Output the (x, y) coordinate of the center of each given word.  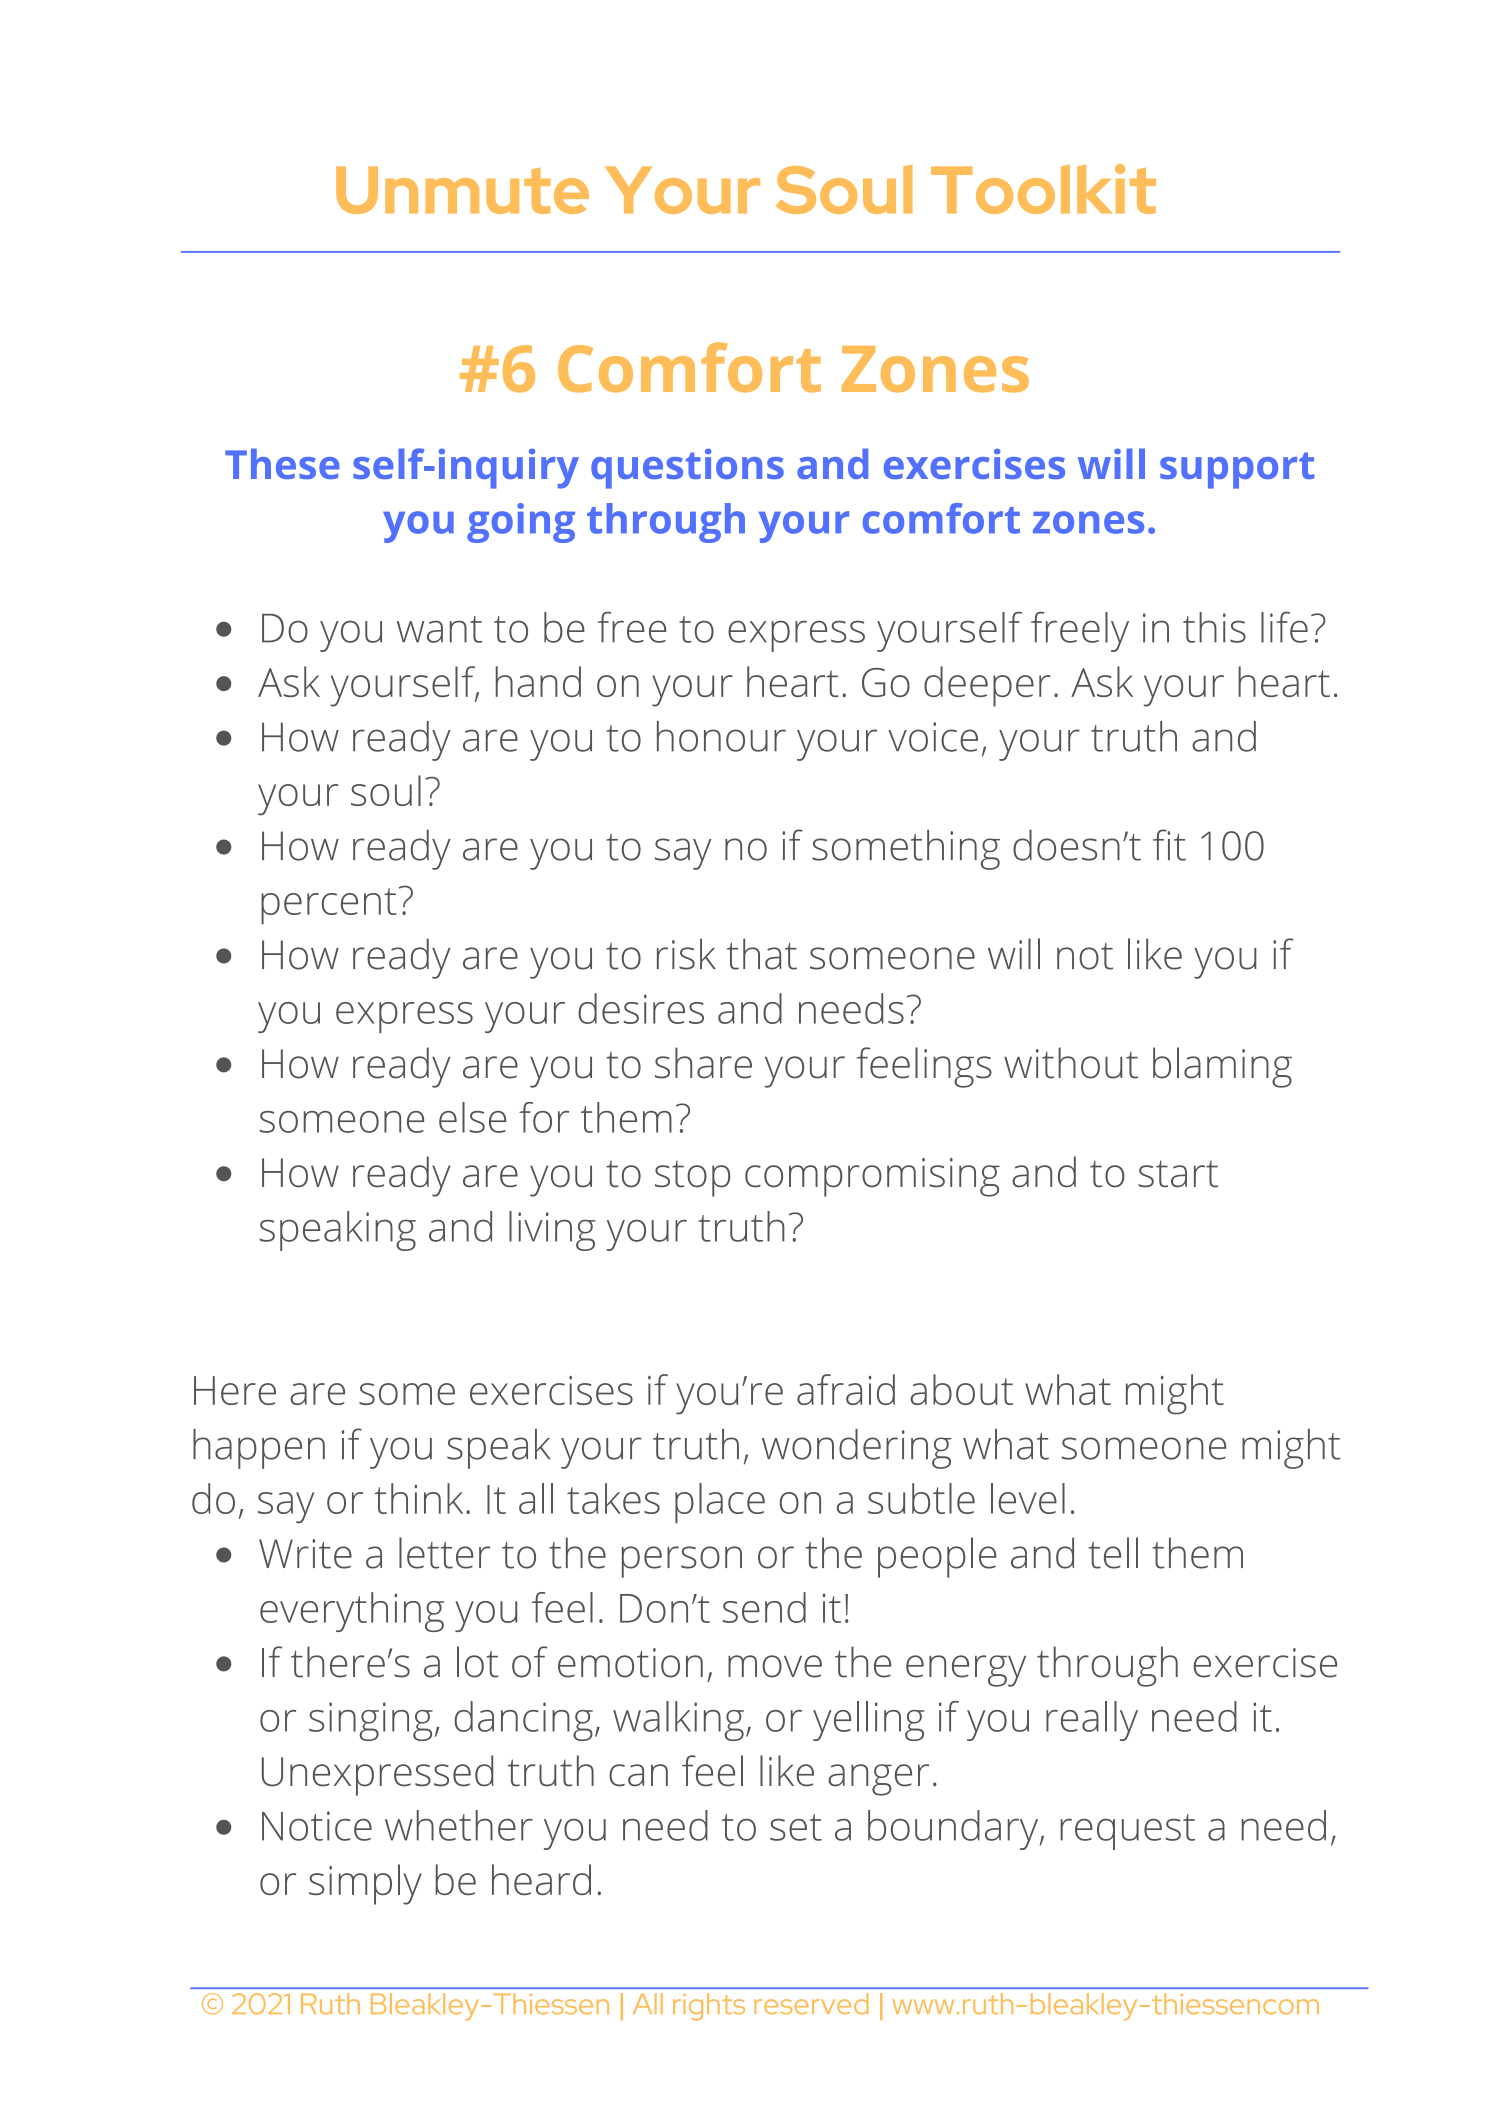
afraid (846, 1389)
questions (687, 469)
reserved (811, 2003)
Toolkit (1043, 189)
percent (329, 906)
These (282, 464)
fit (1169, 845)
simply (365, 1884)
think (419, 1498)
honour (721, 736)
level (1028, 1498)
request (1127, 1832)
